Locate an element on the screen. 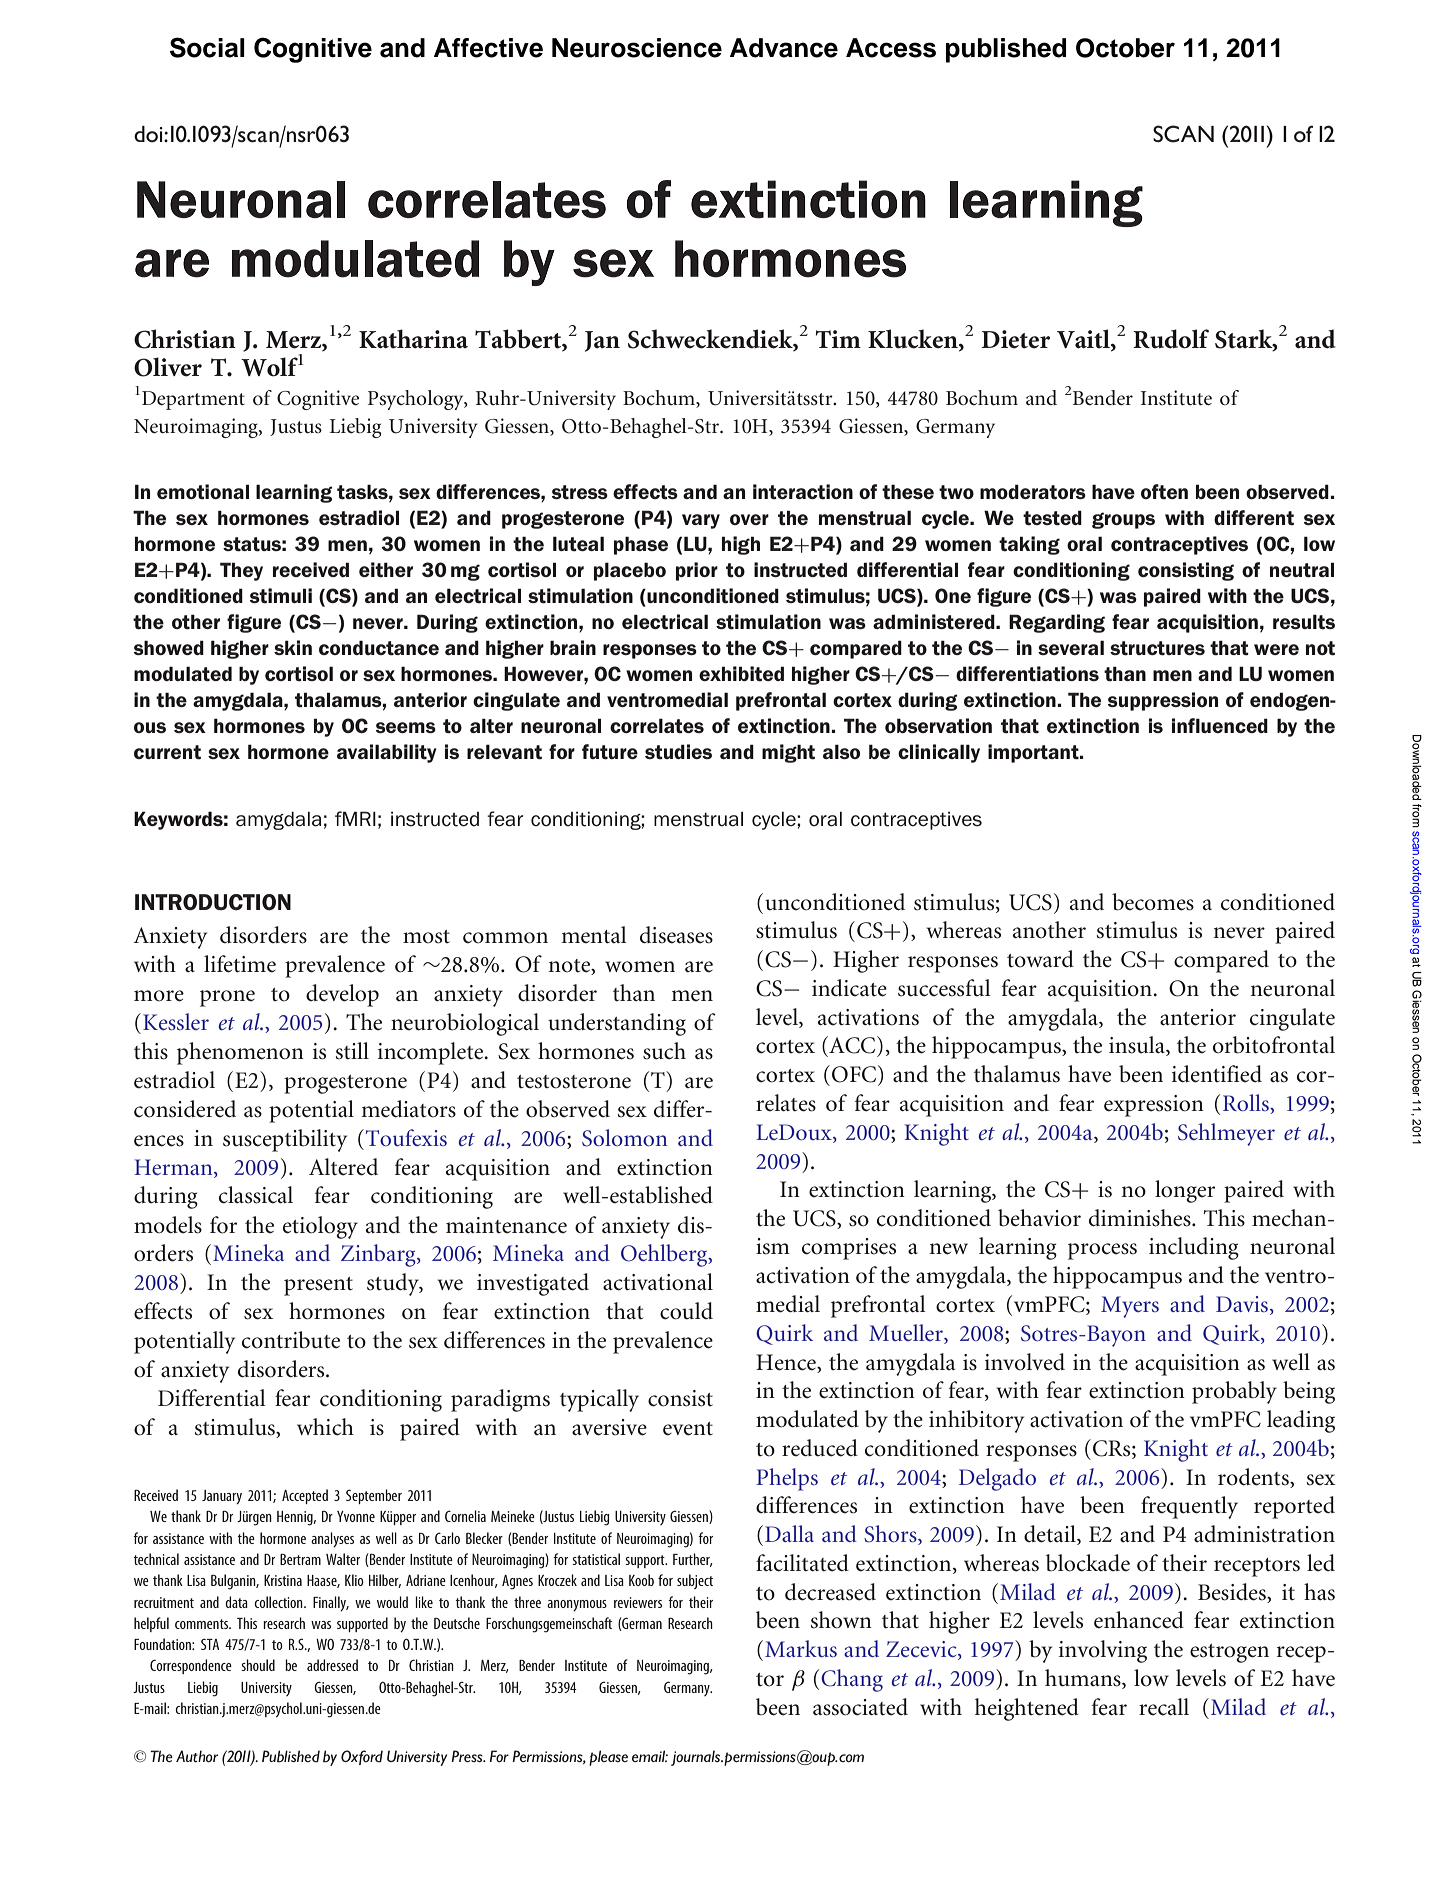  recall is located at coordinates (1164, 1707).
